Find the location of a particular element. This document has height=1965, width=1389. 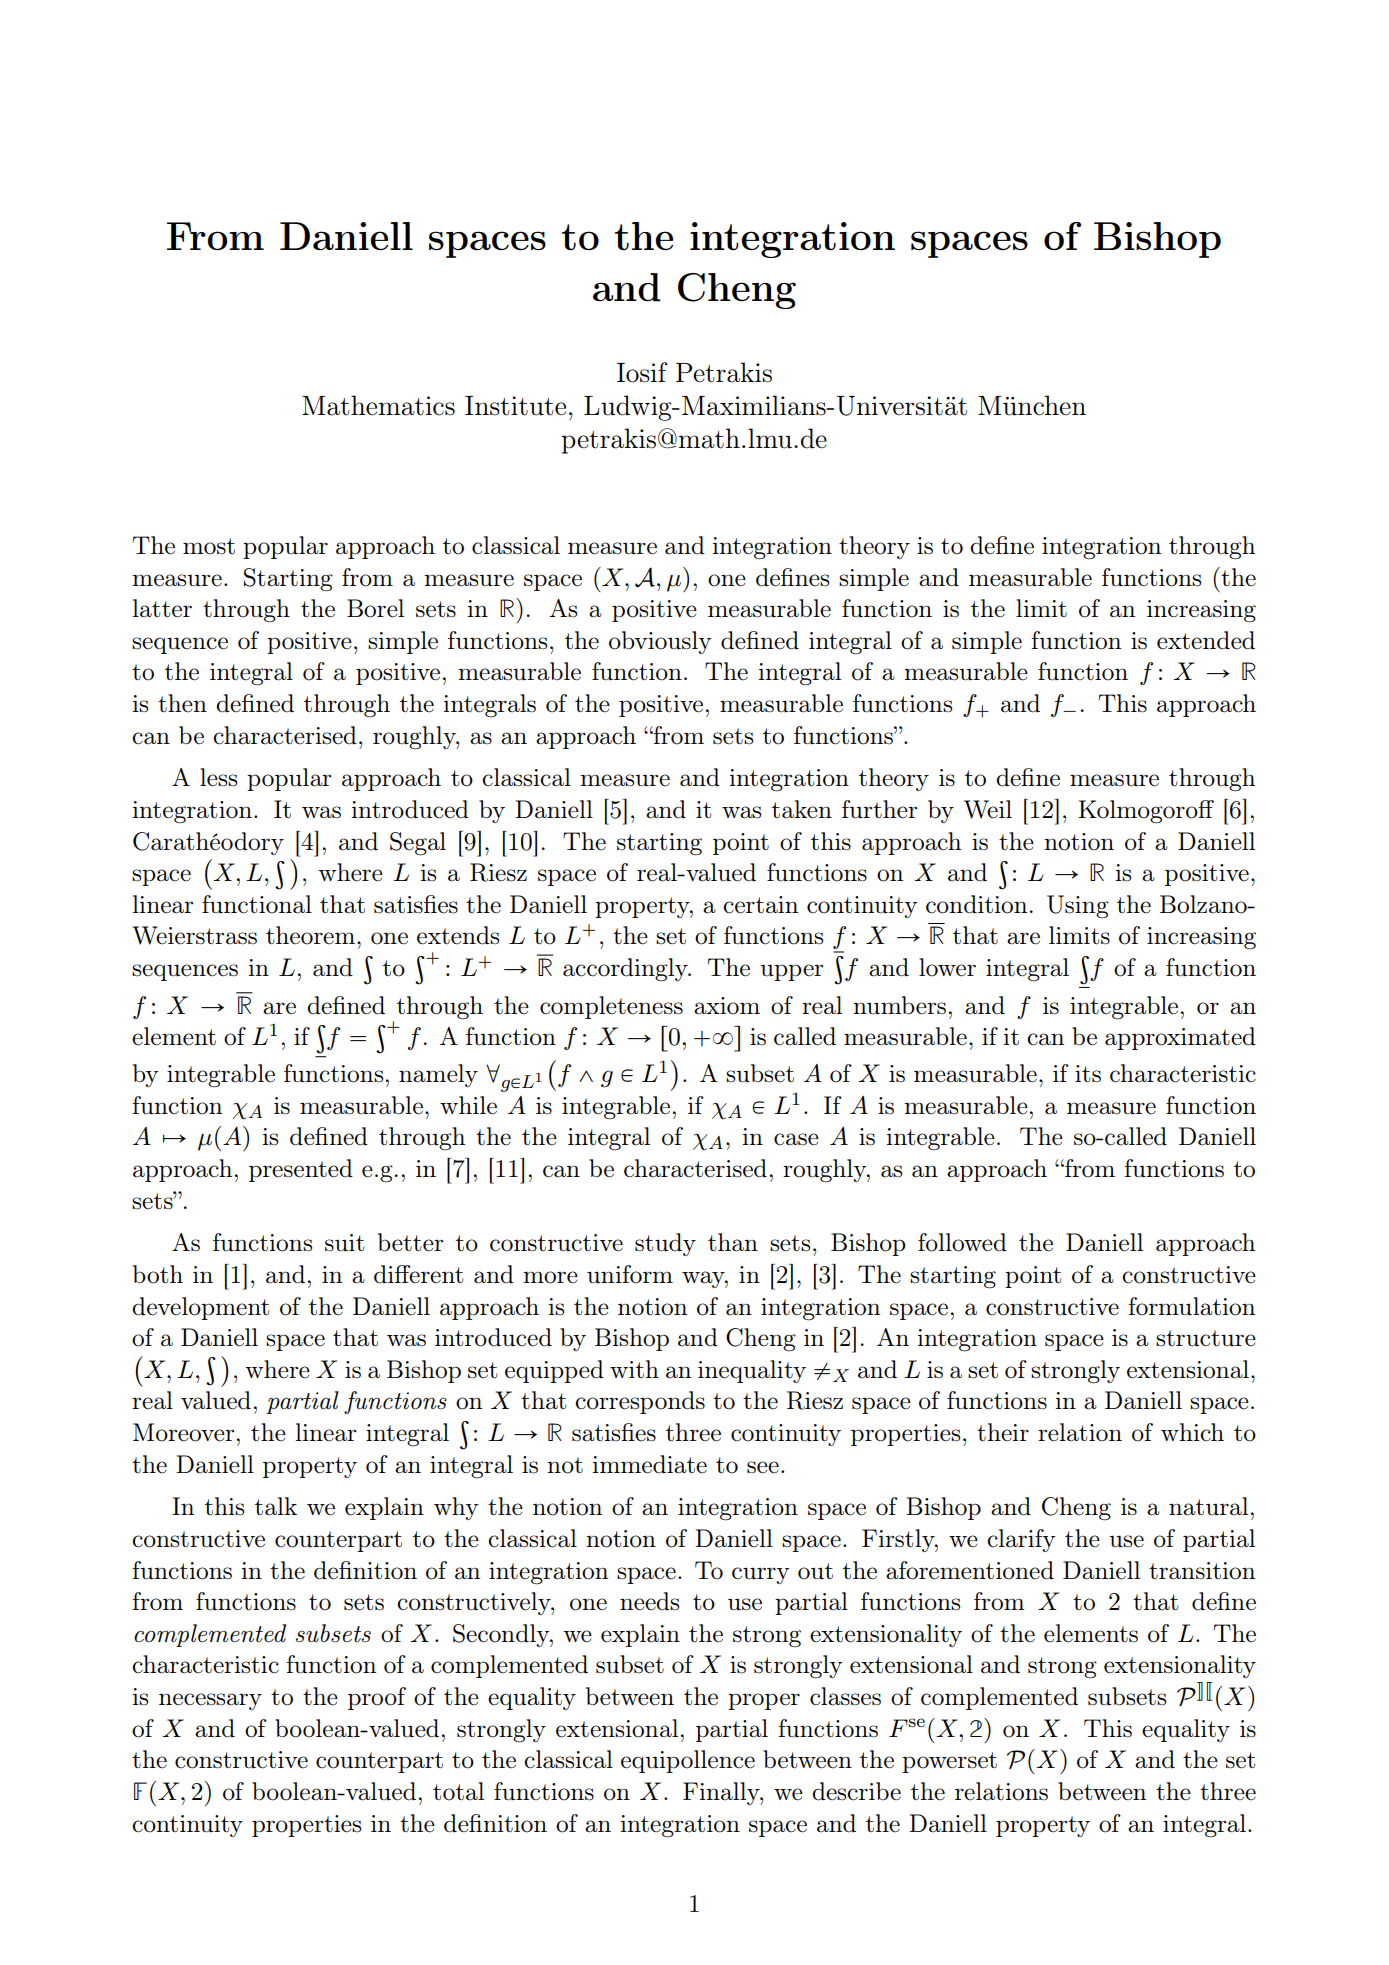

Iosif is located at coordinates (642, 372).
